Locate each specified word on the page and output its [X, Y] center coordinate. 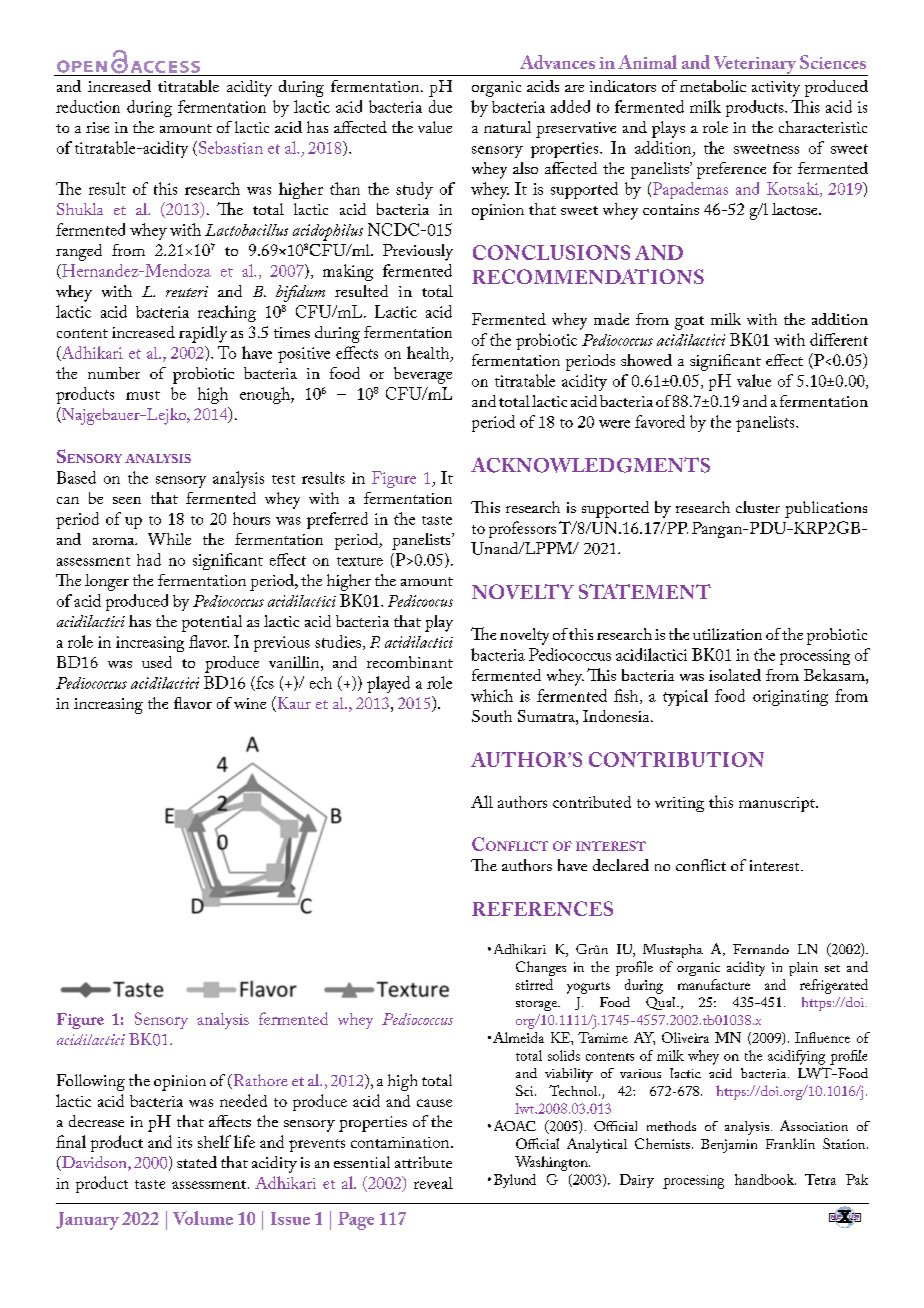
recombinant [410, 662]
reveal [433, 1183]
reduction [88, 106]
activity [776, 89]
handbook [765, 1179]
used [157, 662]
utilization [727, 634]
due [440, 106]
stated [197, 1162]
